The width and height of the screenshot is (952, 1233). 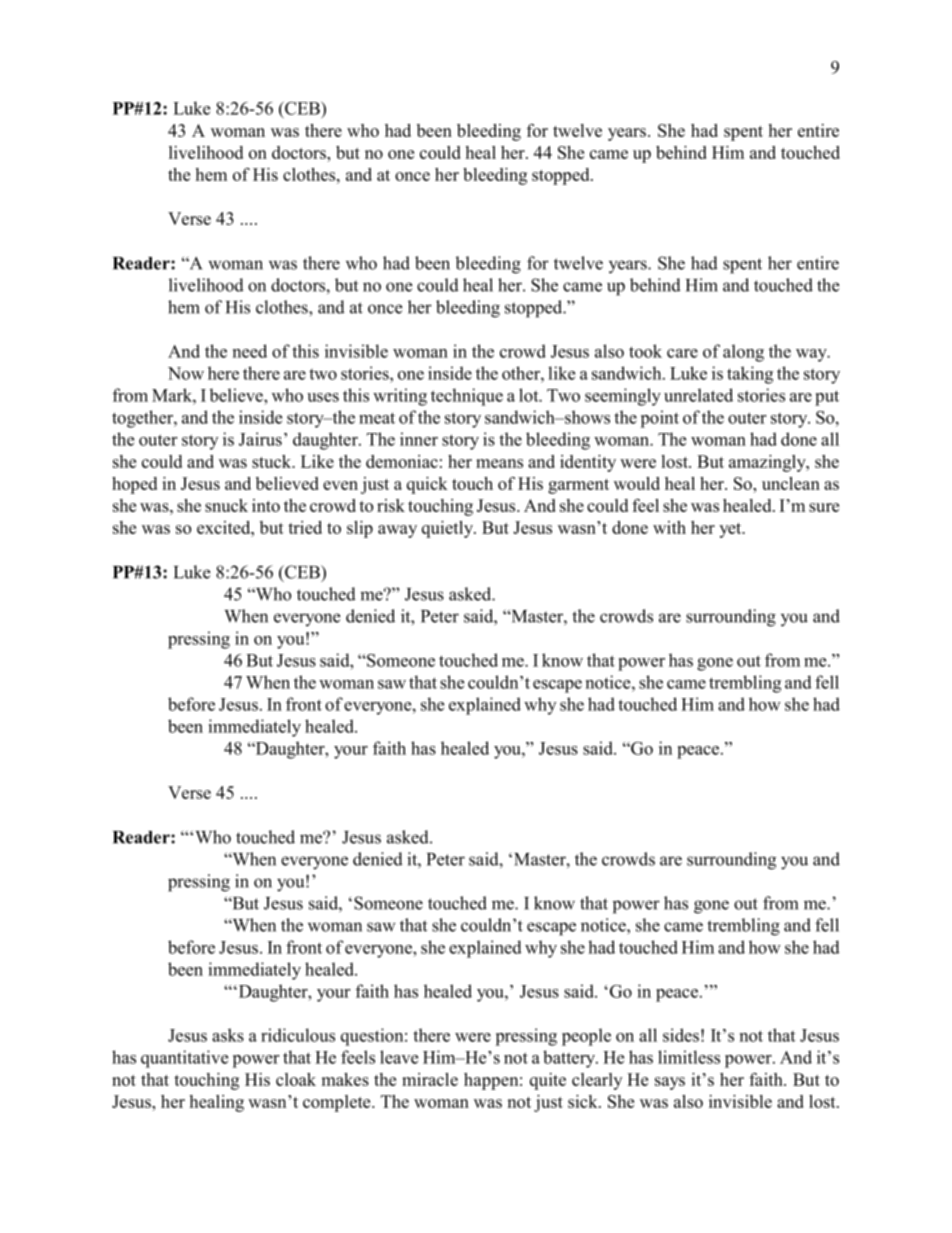 I want to click on quietly, so click(x=449, y=529).
